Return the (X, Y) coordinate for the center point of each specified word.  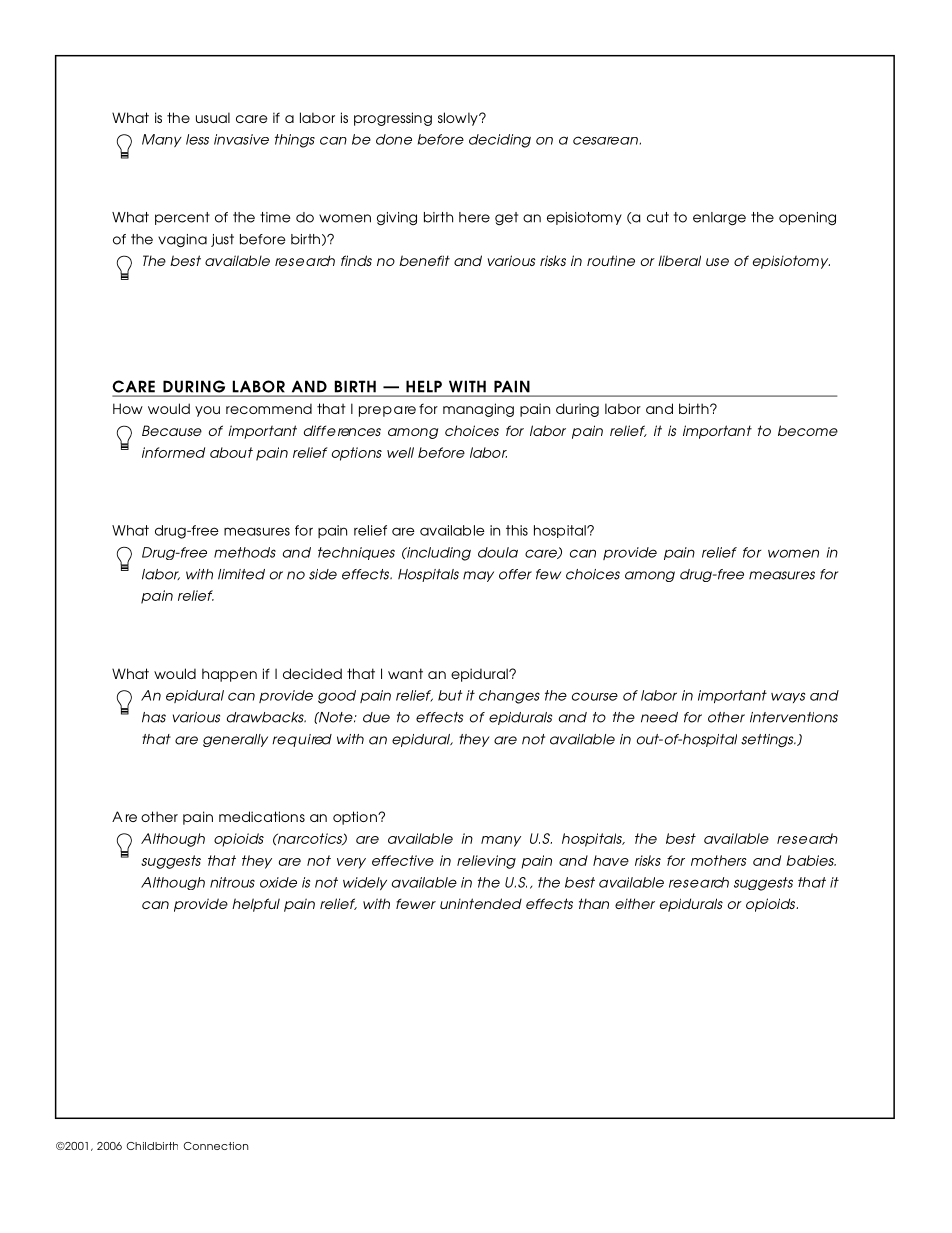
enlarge (719, 219)
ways (788, 697)
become (808, 430)
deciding (500, 141)
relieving (486, 862)
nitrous (232, 882)
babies (811, 860)
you (207, 411)
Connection (216, 1146)
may (478, 576)
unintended (481, 903)
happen (229, 675)
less (197, 139)
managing (478, 410)
